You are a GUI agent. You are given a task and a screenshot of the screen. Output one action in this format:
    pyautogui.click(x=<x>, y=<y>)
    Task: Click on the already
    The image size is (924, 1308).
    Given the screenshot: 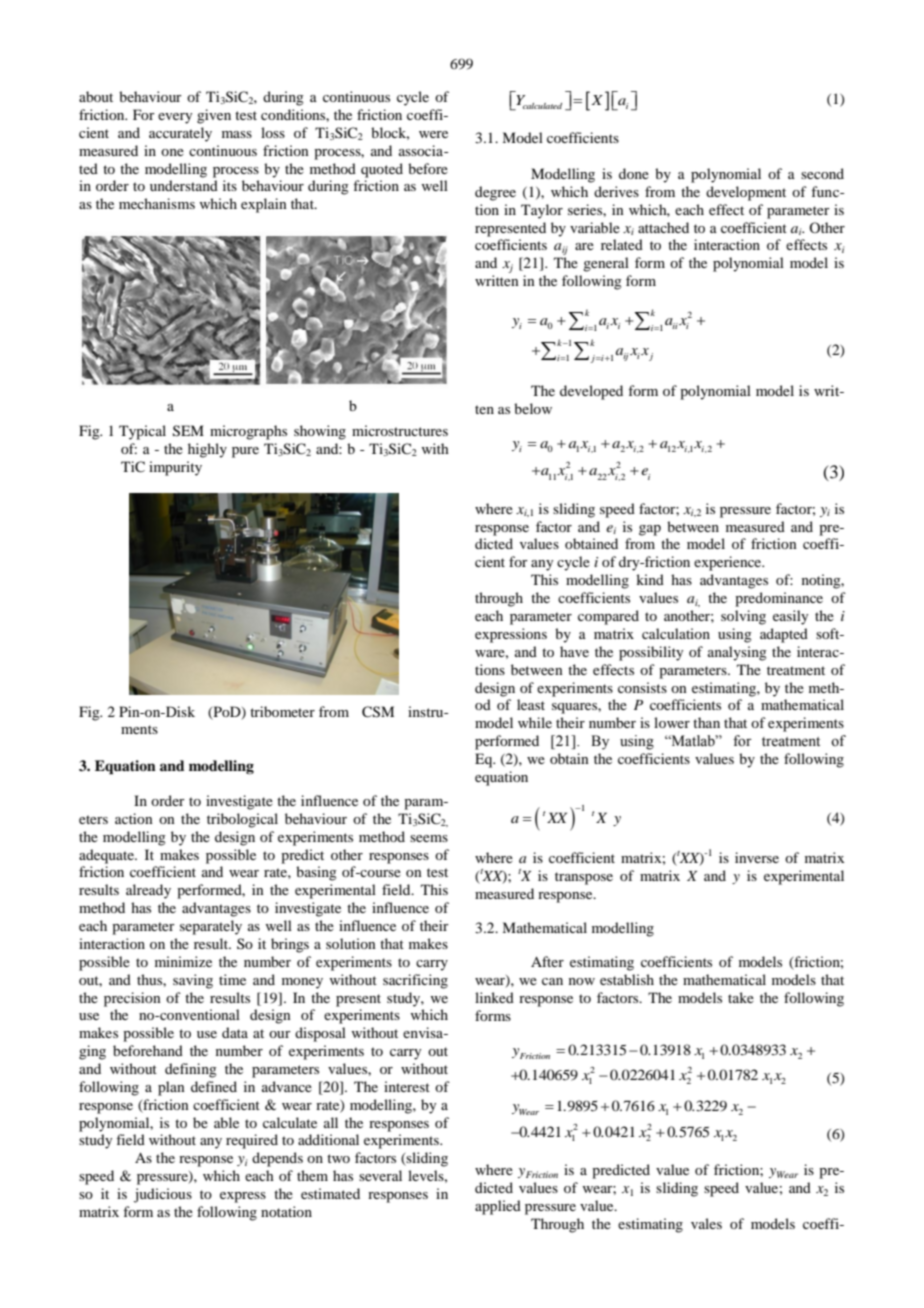 What is the action you would take?
    pyautogui.click(x=148, y=891)
